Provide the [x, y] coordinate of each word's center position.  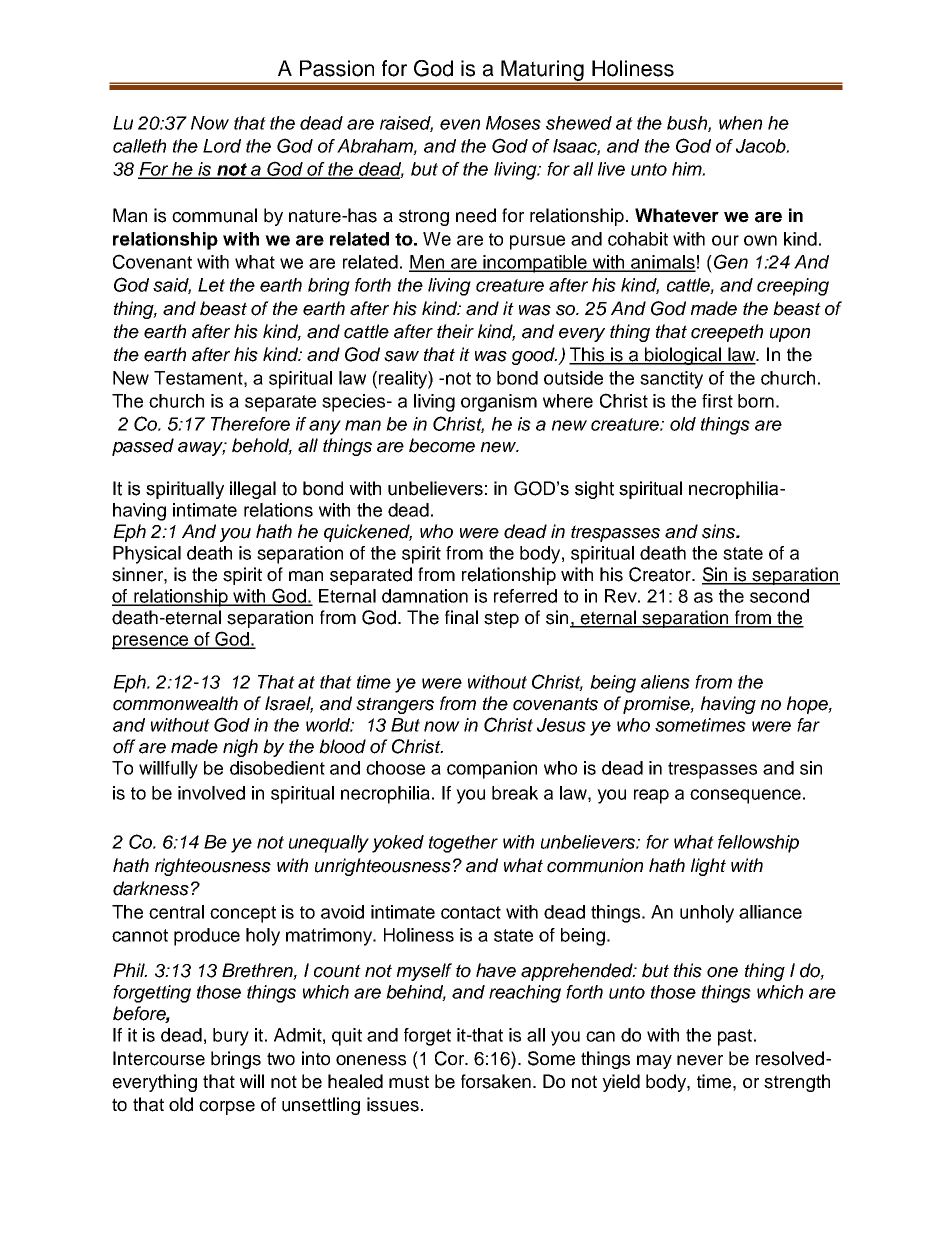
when [740, 123]
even [460, 124]
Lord [222, 146]
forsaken [496, 1081]
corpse [227, 1108]
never [700, 1060]
